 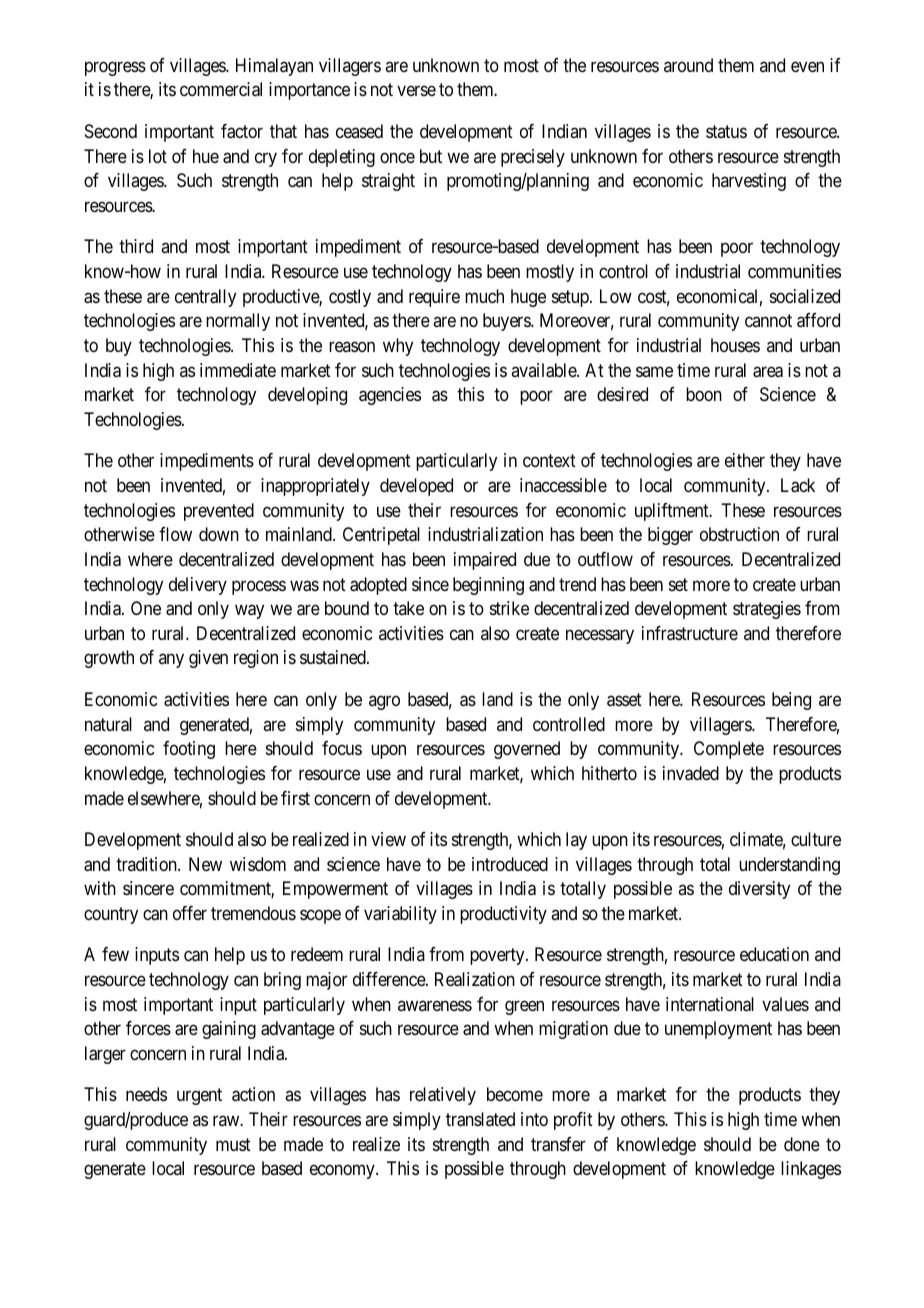 What do you see at coordinates (221, 89) in the screenshot?
I see `commercial` at bounding box center [221, 89].
